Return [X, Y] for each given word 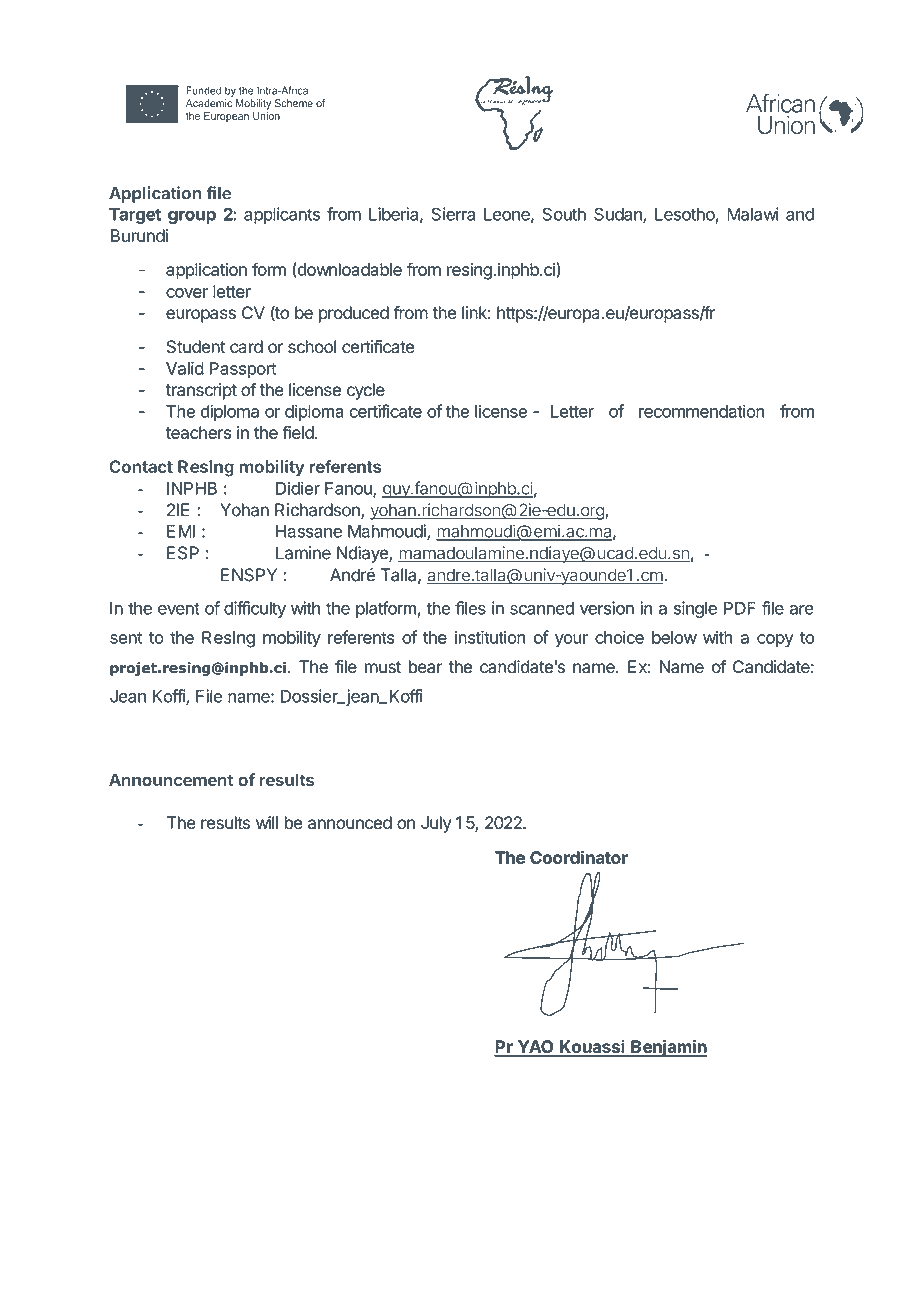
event [179, 608]
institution [490, 637]
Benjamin [668, 1048]
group [192, 217]
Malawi [753, 214]
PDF [740, 608]
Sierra [453, 214]
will [267, 822]
